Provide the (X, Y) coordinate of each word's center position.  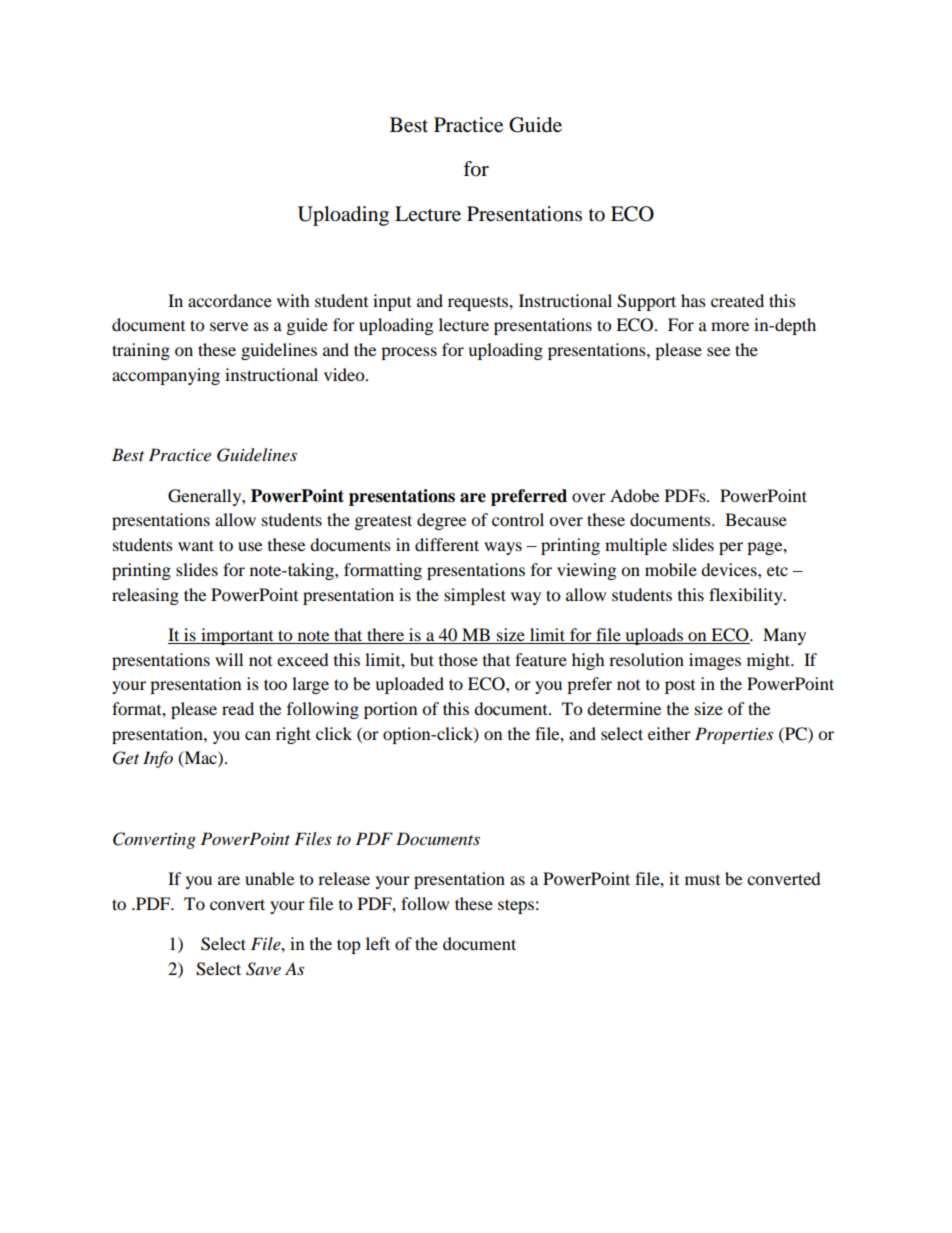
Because (756, 519)
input (392, 302)
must (702, 880)
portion (390, 710)
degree (441, 521)
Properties (734, 735)
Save (263, 969)
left (378, 943)
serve (229, 326)
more (730, 326)
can (258, 735)
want (196, 545)
